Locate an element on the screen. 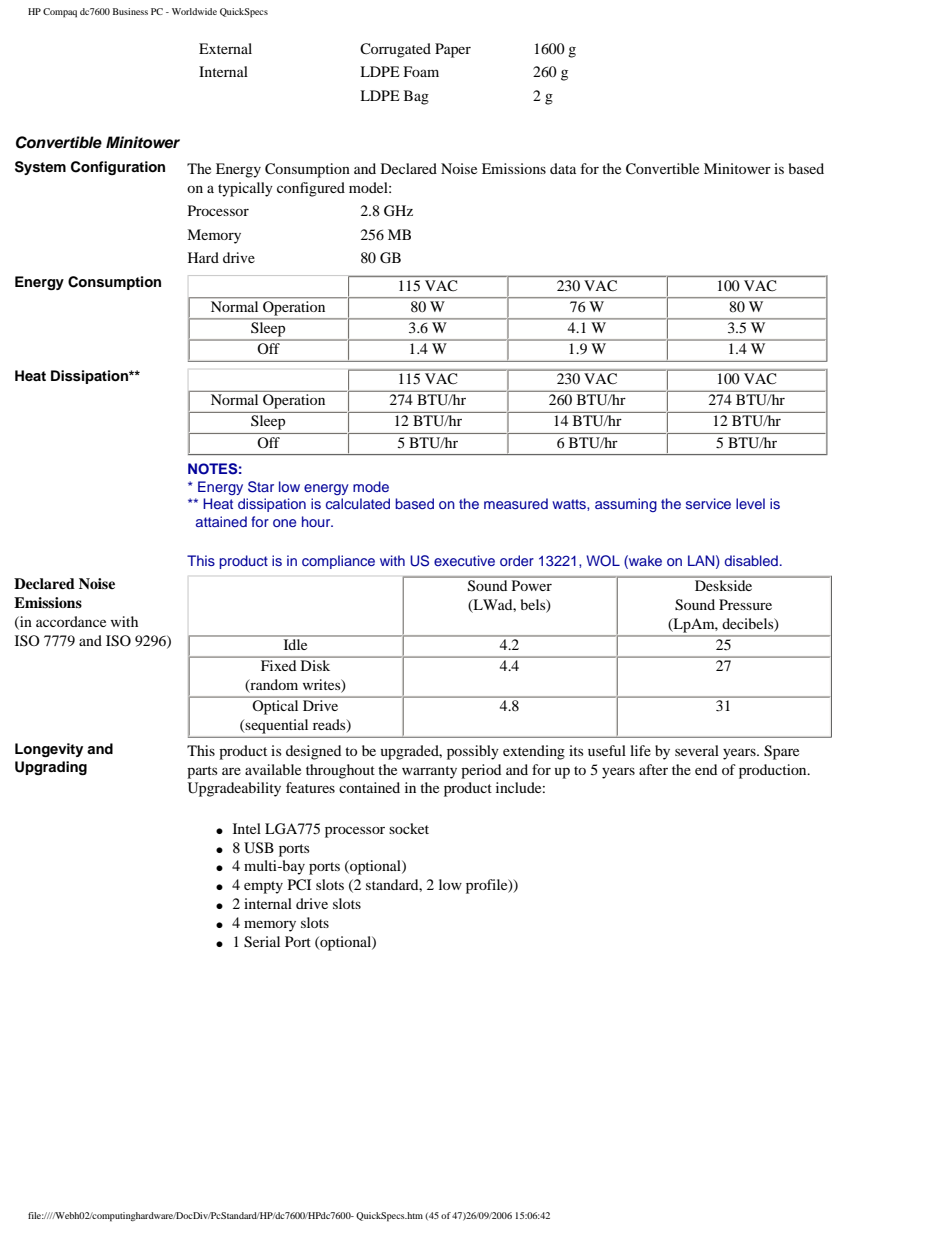 The image size is (952, 1233). Serial is located at coordinates (262, 942).
